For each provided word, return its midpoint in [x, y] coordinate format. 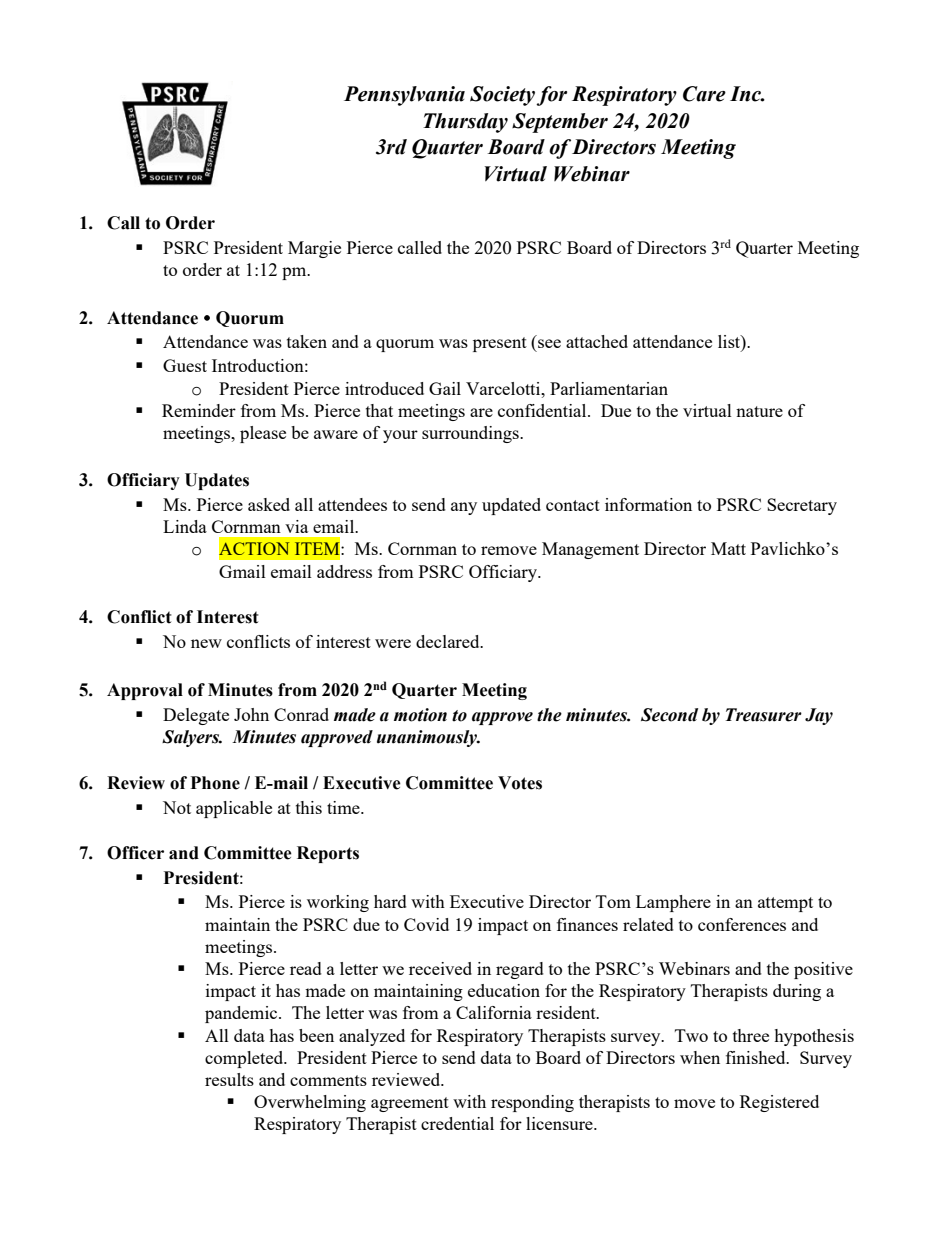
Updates [217, 481]
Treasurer [764, 715]
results [229, 1079]
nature [759, 411]
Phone [215, 783]
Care [704, 94]
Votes [520, 783]
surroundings [471, 434]
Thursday [465, 123]
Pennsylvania [404, 96]
